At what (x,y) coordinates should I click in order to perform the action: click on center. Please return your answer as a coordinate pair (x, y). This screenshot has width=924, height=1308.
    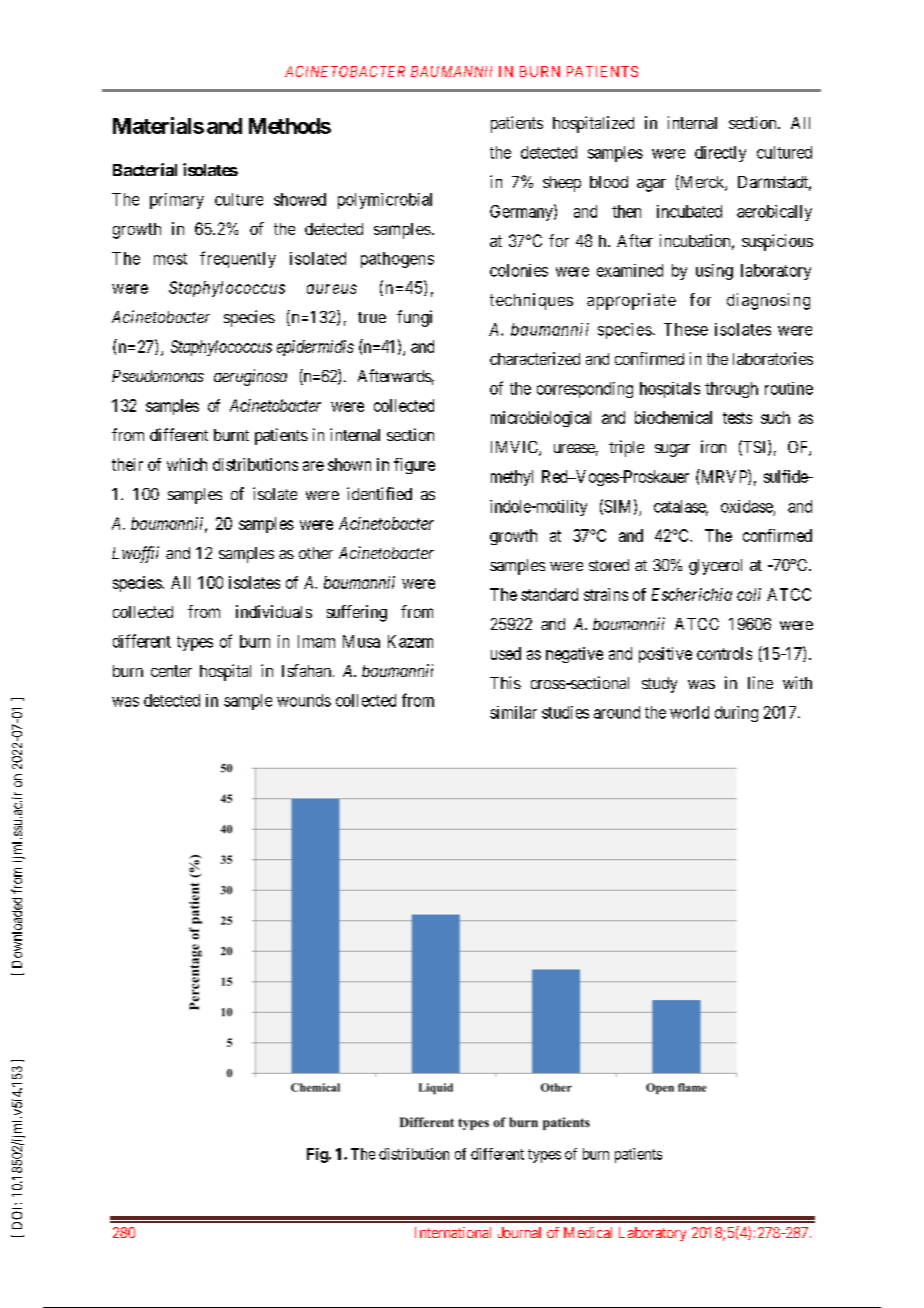
    Looking at the image, I should click on (171, 671).
